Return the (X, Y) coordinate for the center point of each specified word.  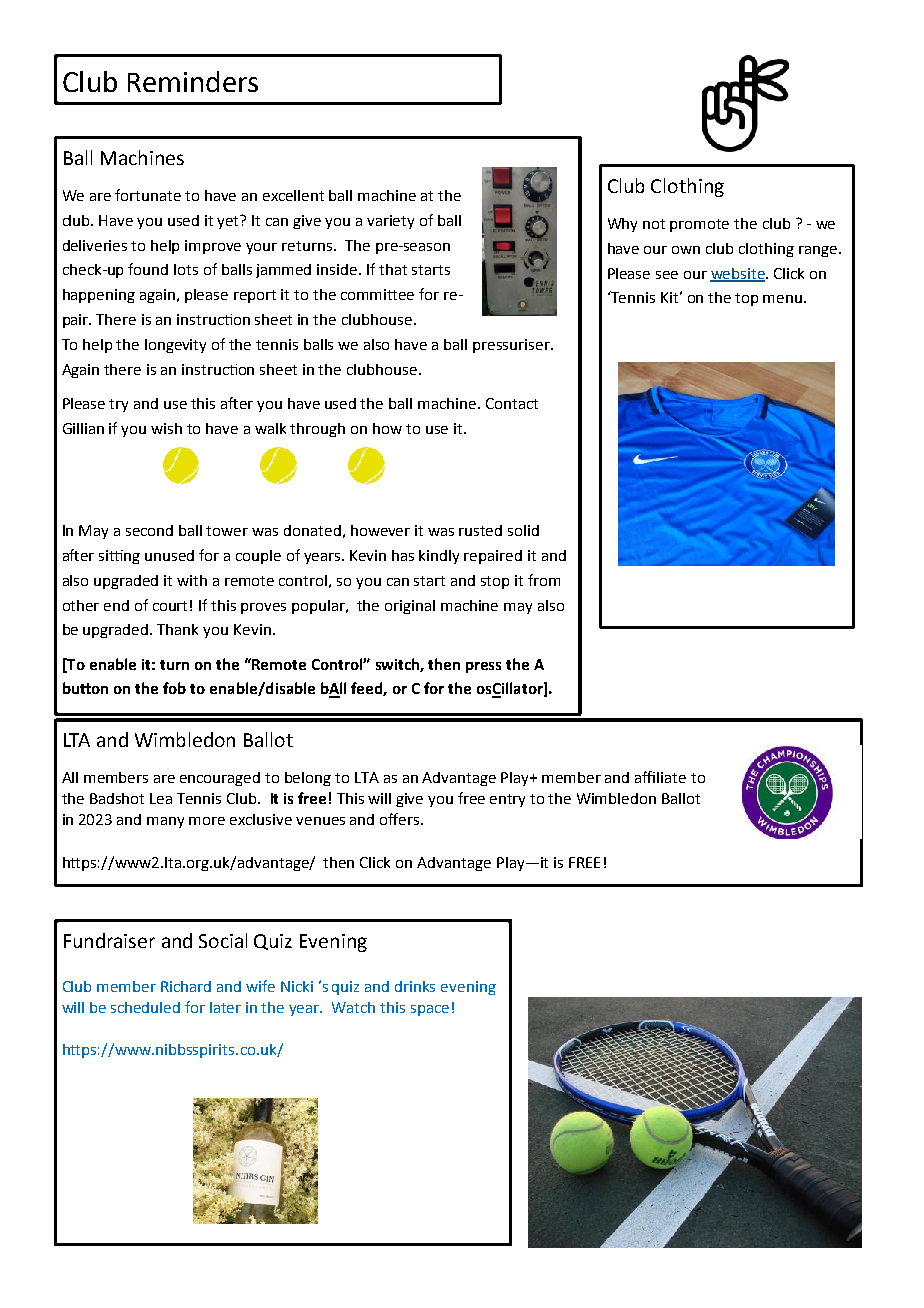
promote (699, 225)
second (149, 530)
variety (390, 222)
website (738, 274)
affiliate (660, 777)
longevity (175, 346)
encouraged (220, 779)
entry (507, 800)
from (544, 580)
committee (377, 294)
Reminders (193, 81)
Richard (186, 986)
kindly (439, 557)
